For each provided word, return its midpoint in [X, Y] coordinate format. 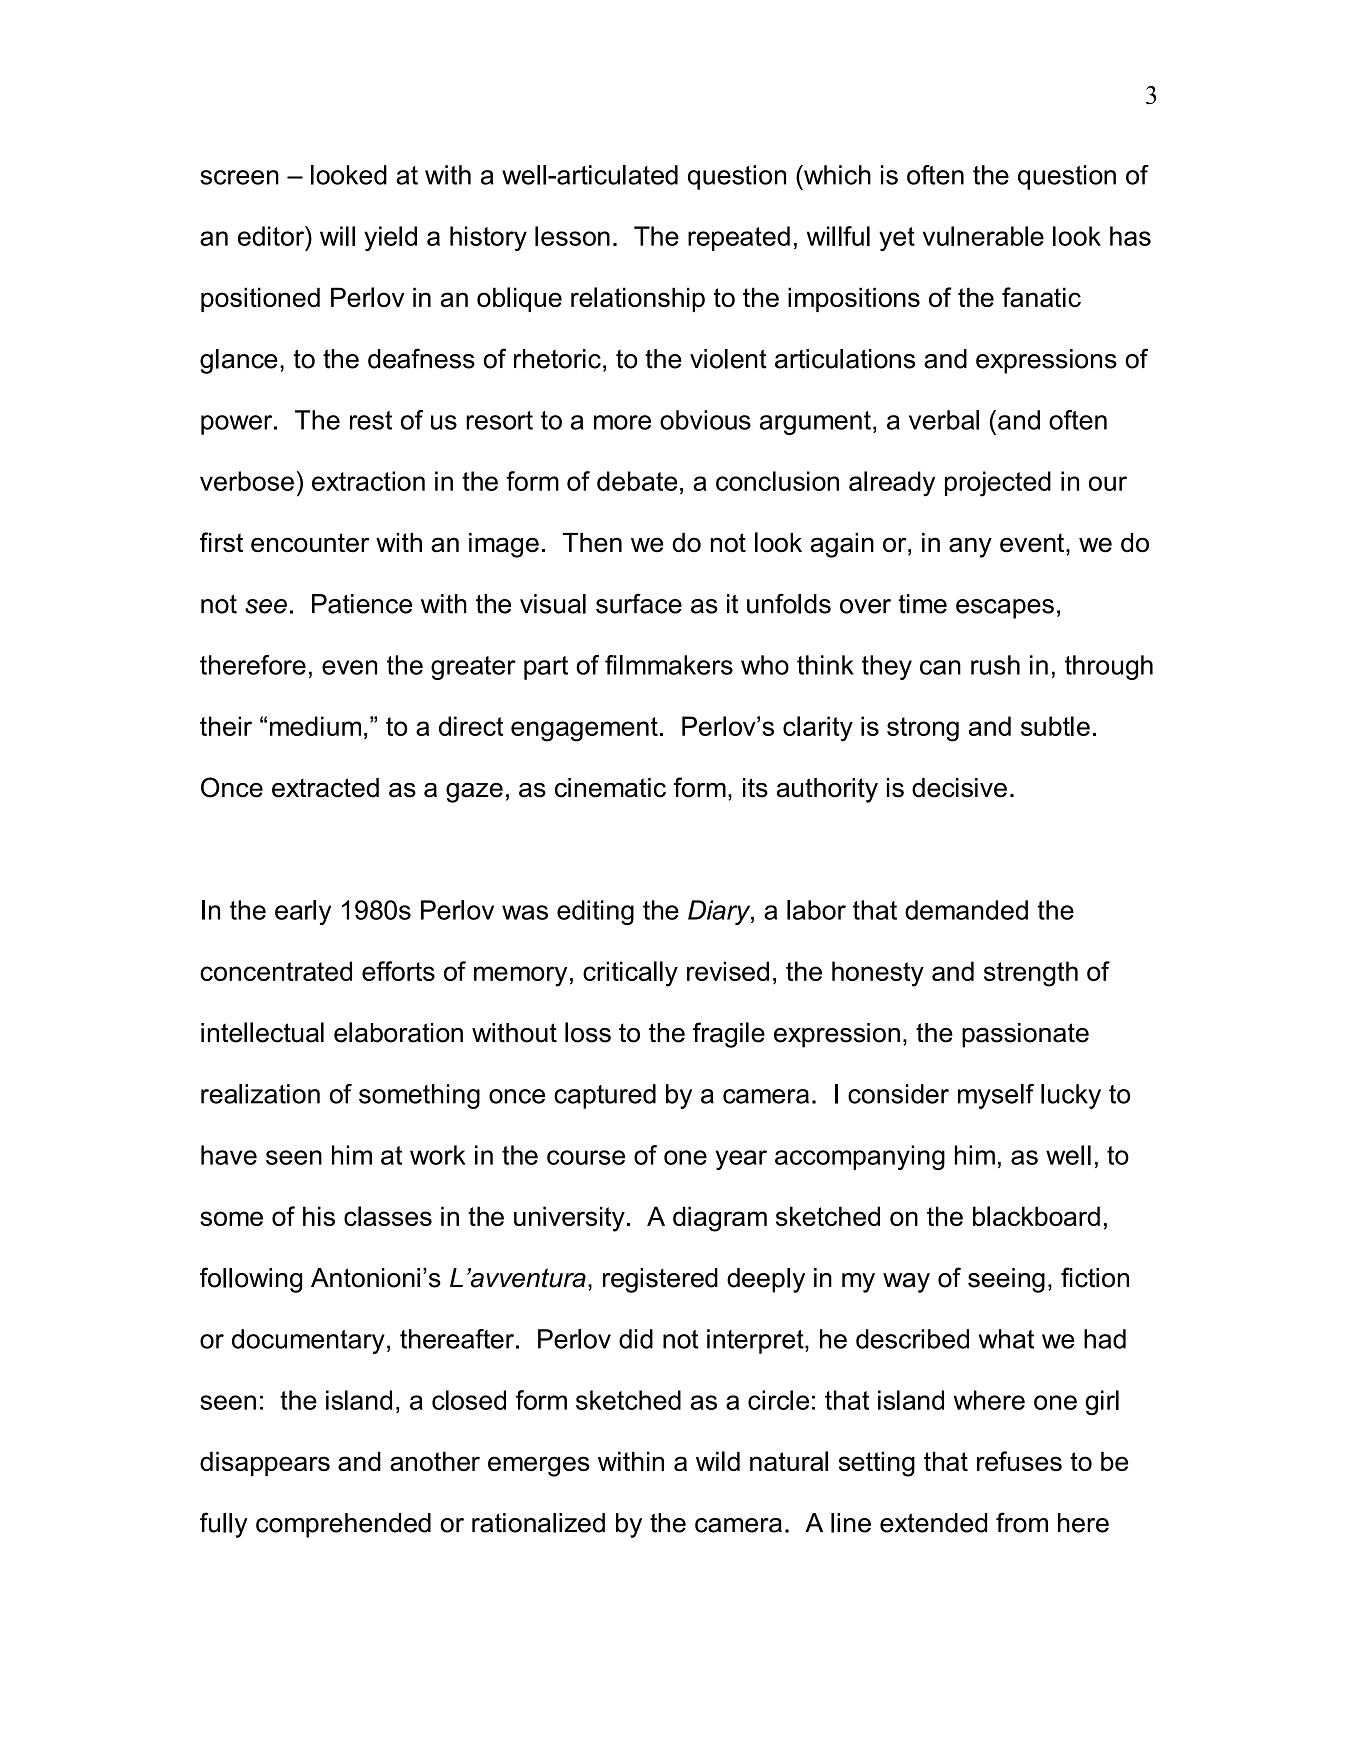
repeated [739, 238]
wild [718, 1461]
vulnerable [983, 236]
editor [272, 236]
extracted [325, 788]
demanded [966, 910]
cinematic [610, 788]
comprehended [343, 1525]
